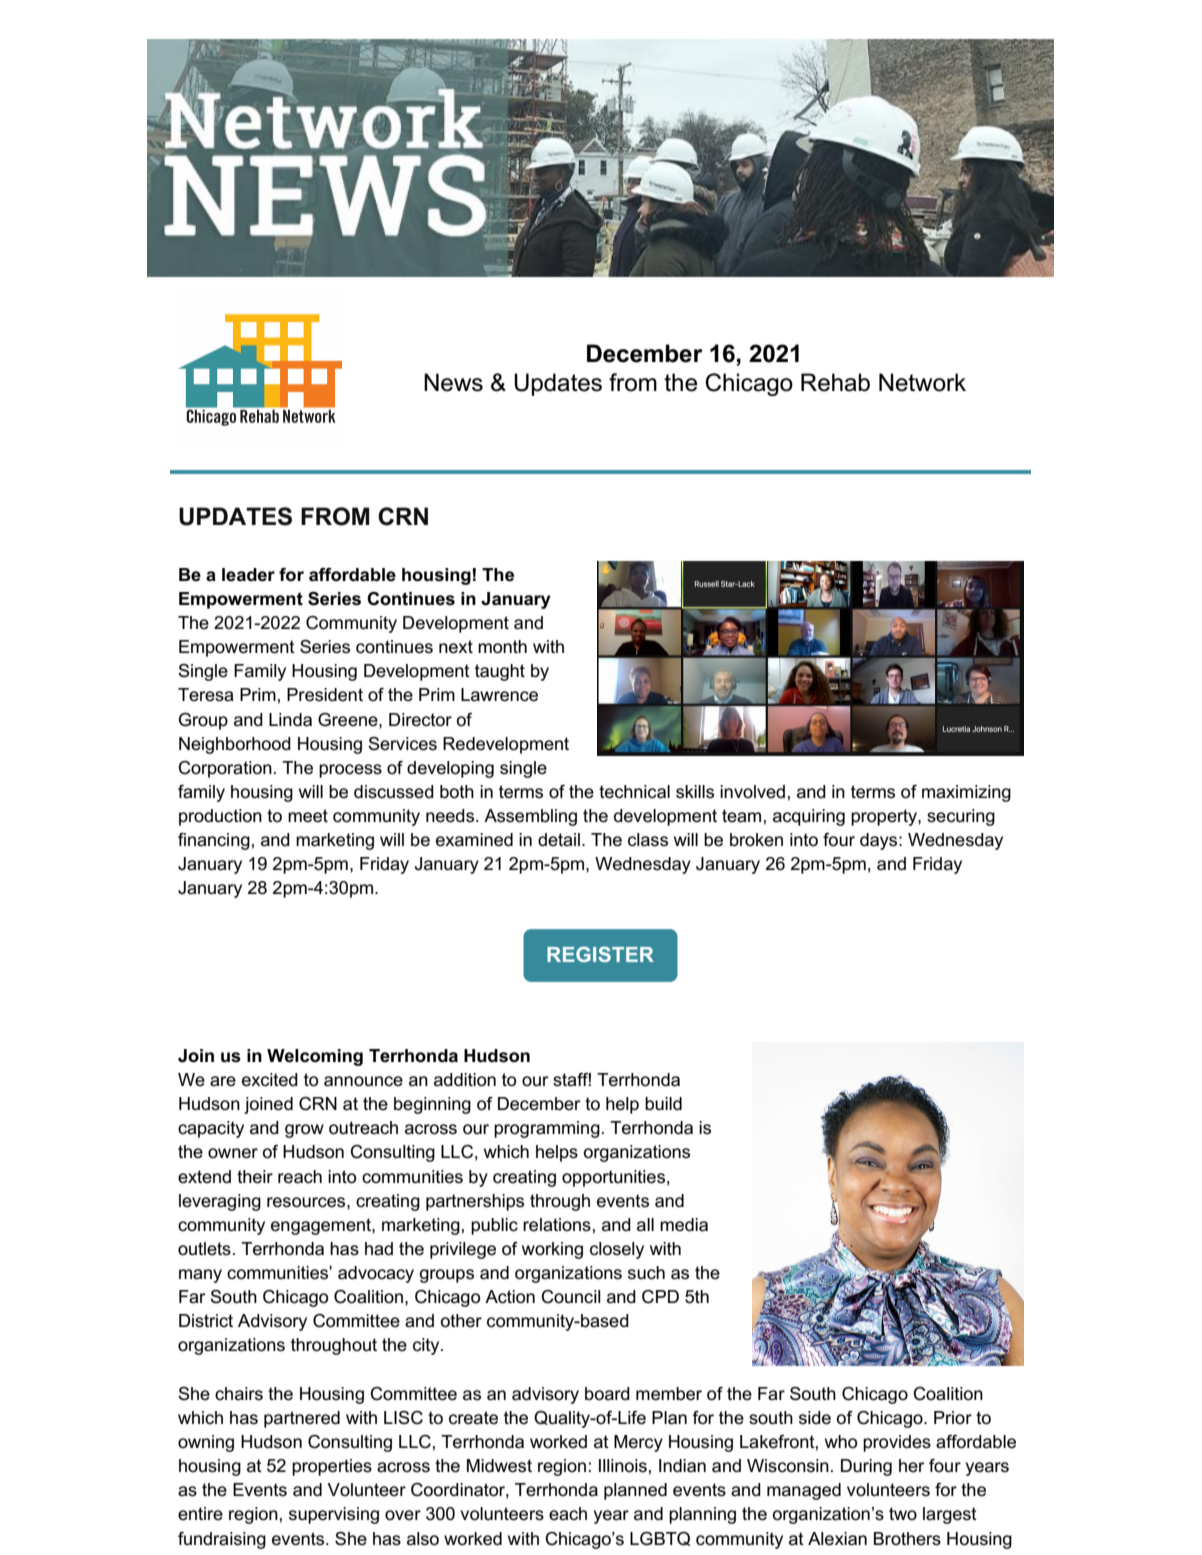 This screenshot has width=1202, height=1555. Describe the element at coordinates (835, 382) in the screenshot. I see `Rehab` at that location.
